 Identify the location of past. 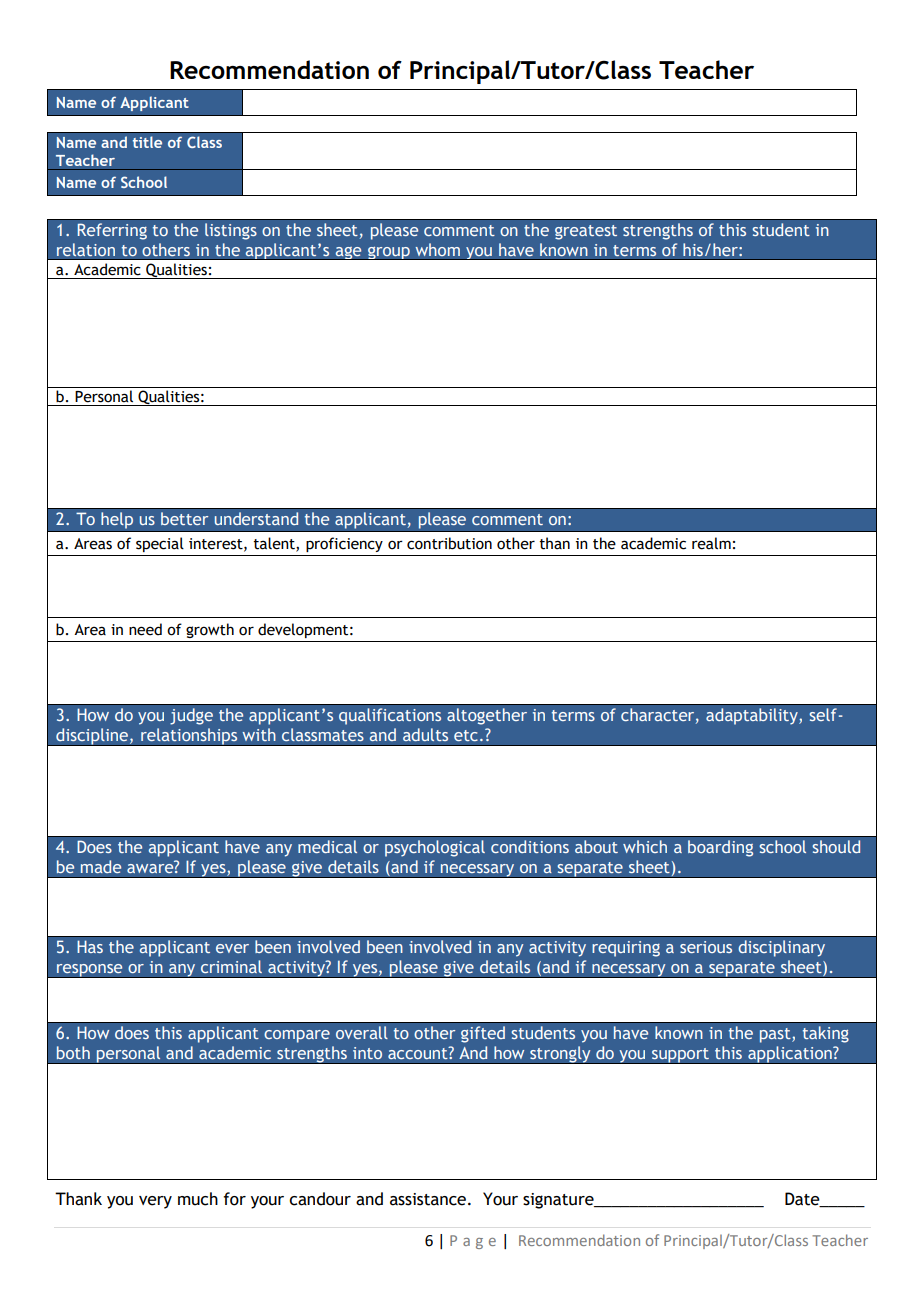
(776, 1035).
